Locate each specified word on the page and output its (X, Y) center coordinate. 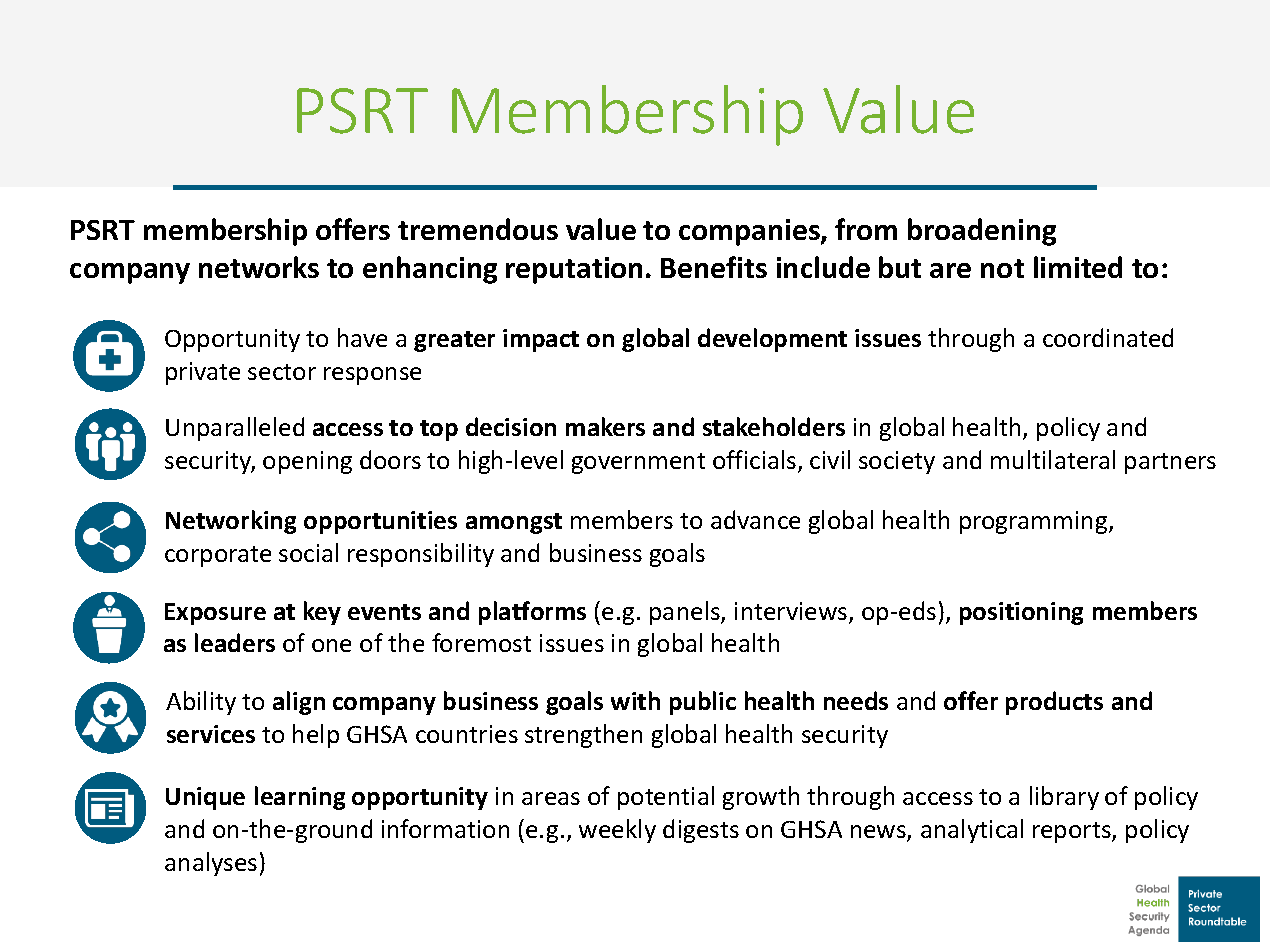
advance (755, 519)
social (308, 552)
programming (1035, 522)
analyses (211, 864)
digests (701, 831)
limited (1078, 267)
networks (259, 267)
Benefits (714, 267)
